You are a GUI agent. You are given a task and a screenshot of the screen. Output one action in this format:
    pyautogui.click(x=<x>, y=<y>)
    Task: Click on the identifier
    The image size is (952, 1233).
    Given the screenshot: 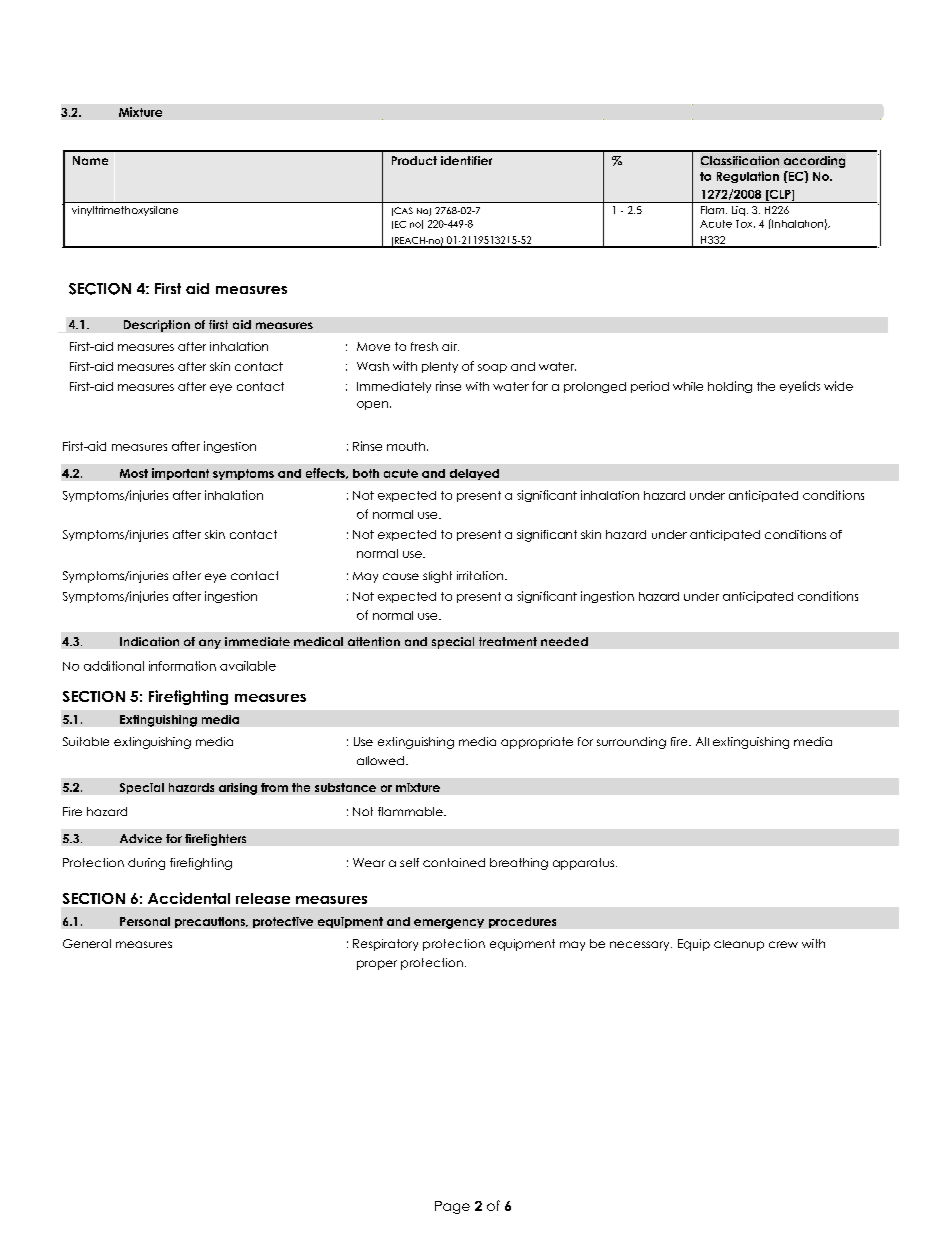 What is the action you would take?
    pyautogui.click(x=466, y=160)
